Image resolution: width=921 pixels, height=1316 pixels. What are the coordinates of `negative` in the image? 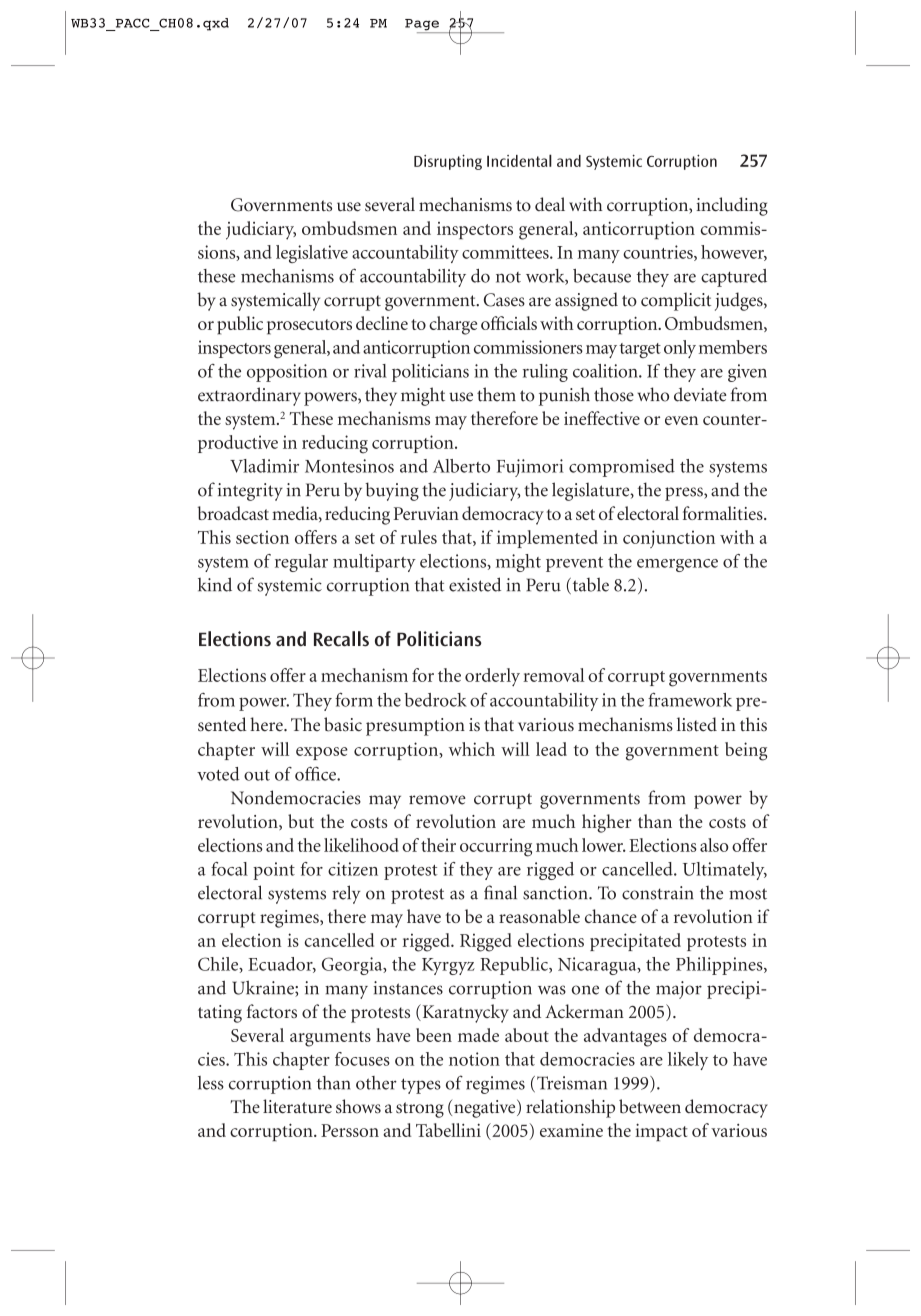 It's located at (485, 1108).
